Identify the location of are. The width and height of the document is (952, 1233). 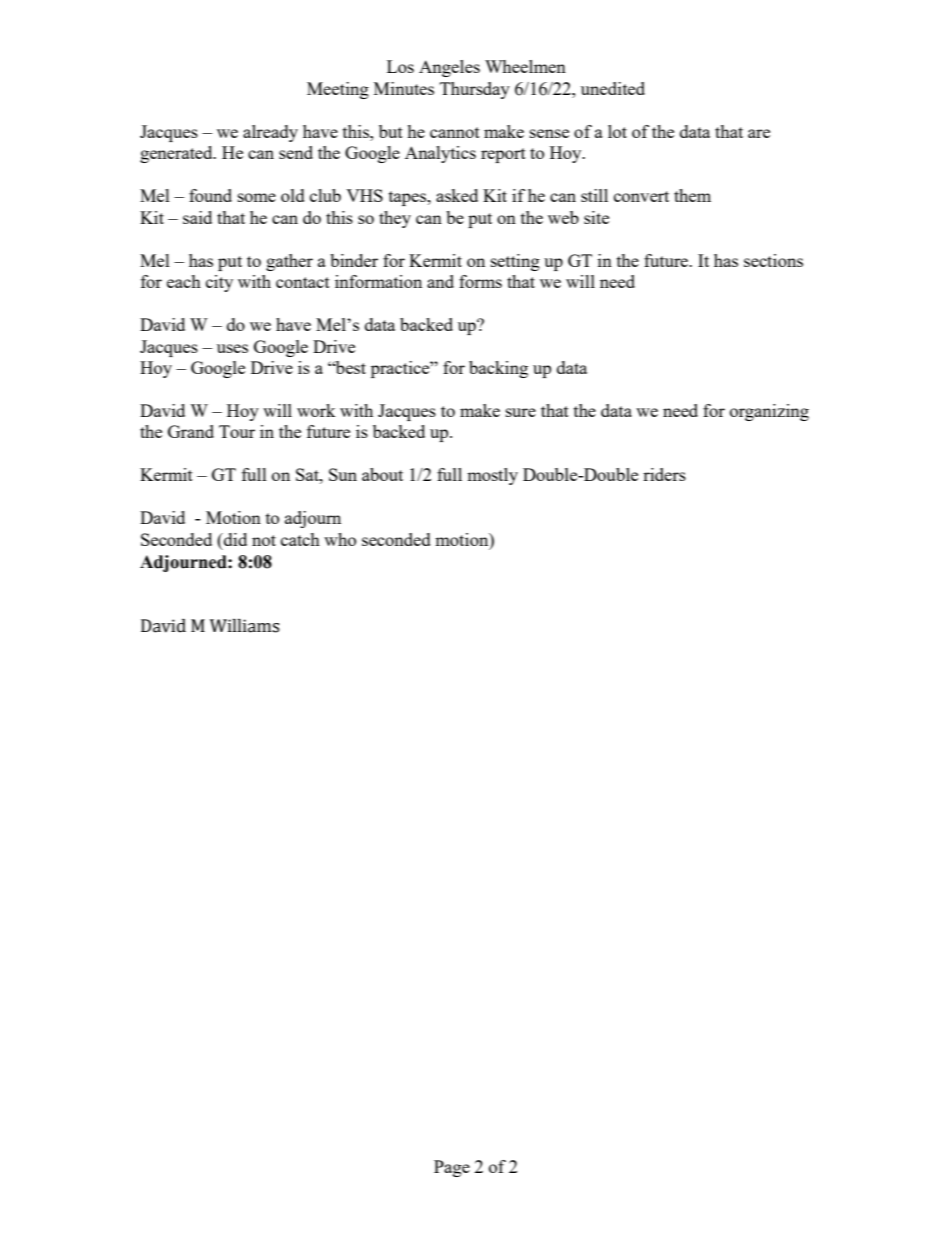
(759, 133).
